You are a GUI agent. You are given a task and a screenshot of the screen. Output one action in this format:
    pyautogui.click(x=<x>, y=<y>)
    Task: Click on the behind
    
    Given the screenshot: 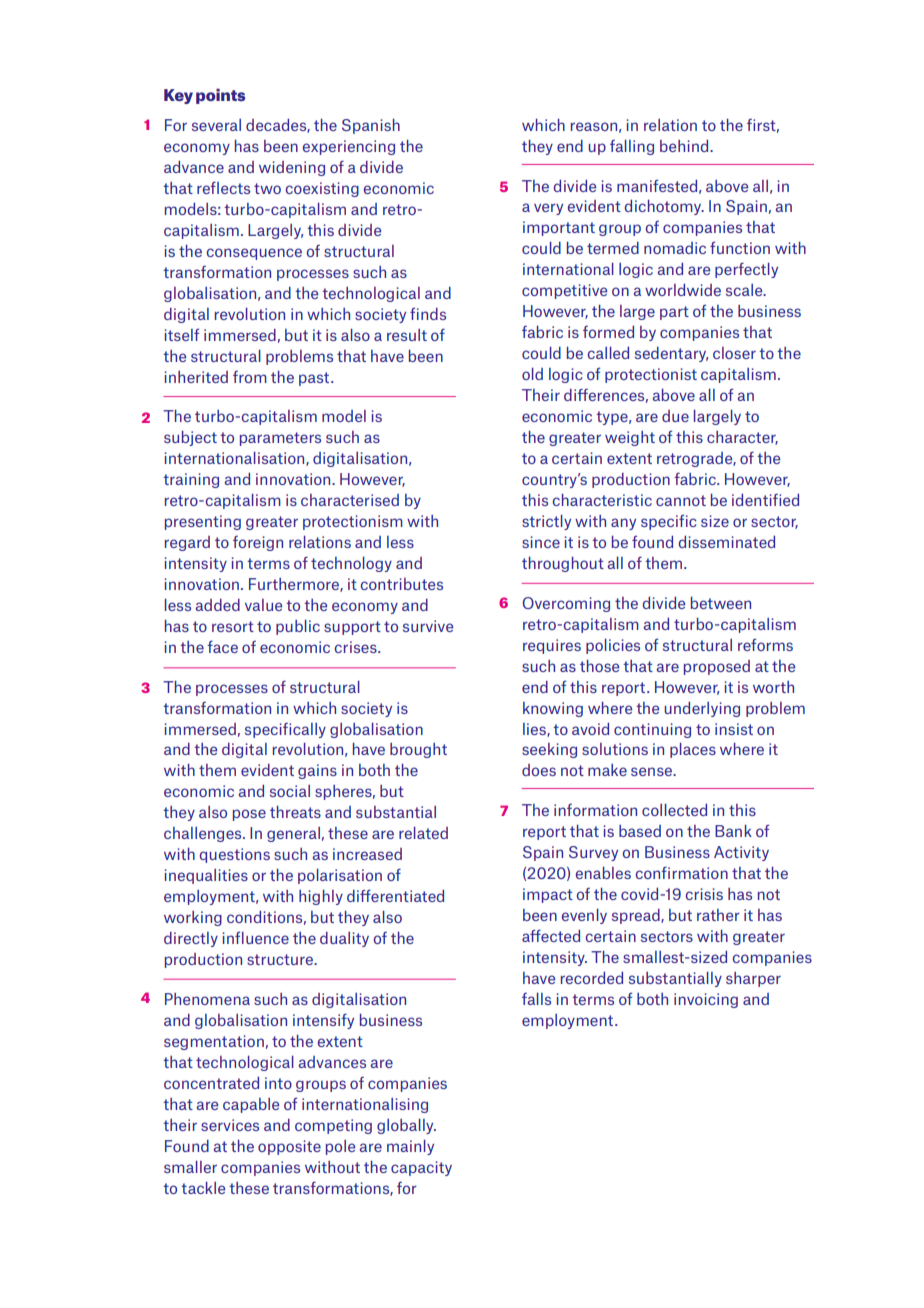 What is the action you would take?
    pyautogui.click(x=685, y=146)
